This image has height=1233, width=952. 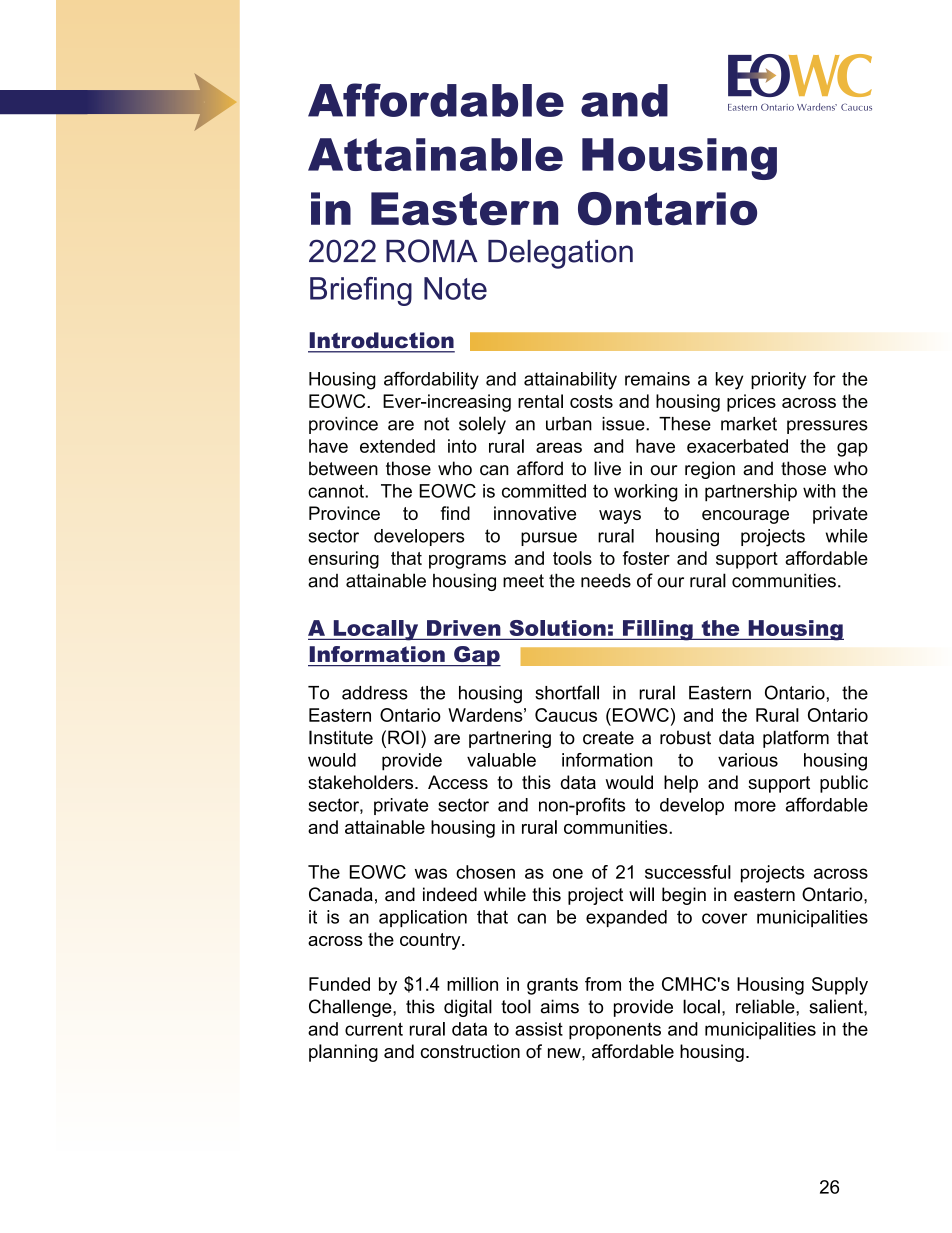 I want to click on address, so click(x=375, y=693).
